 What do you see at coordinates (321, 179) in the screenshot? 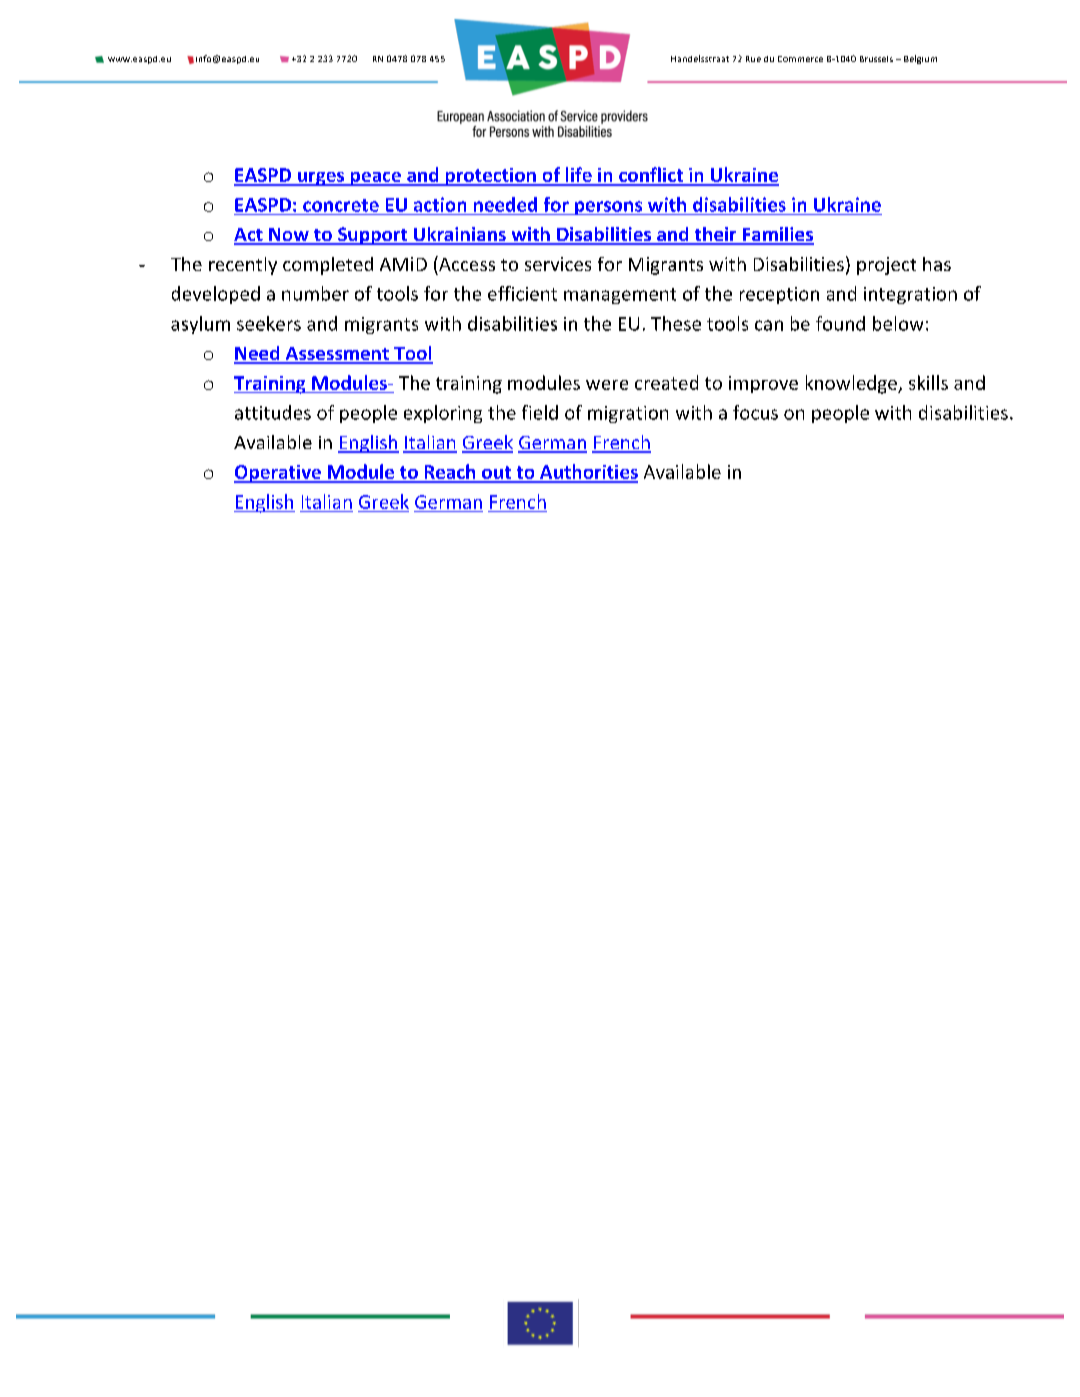
I see `urges` at bounding box center [321, 179].
